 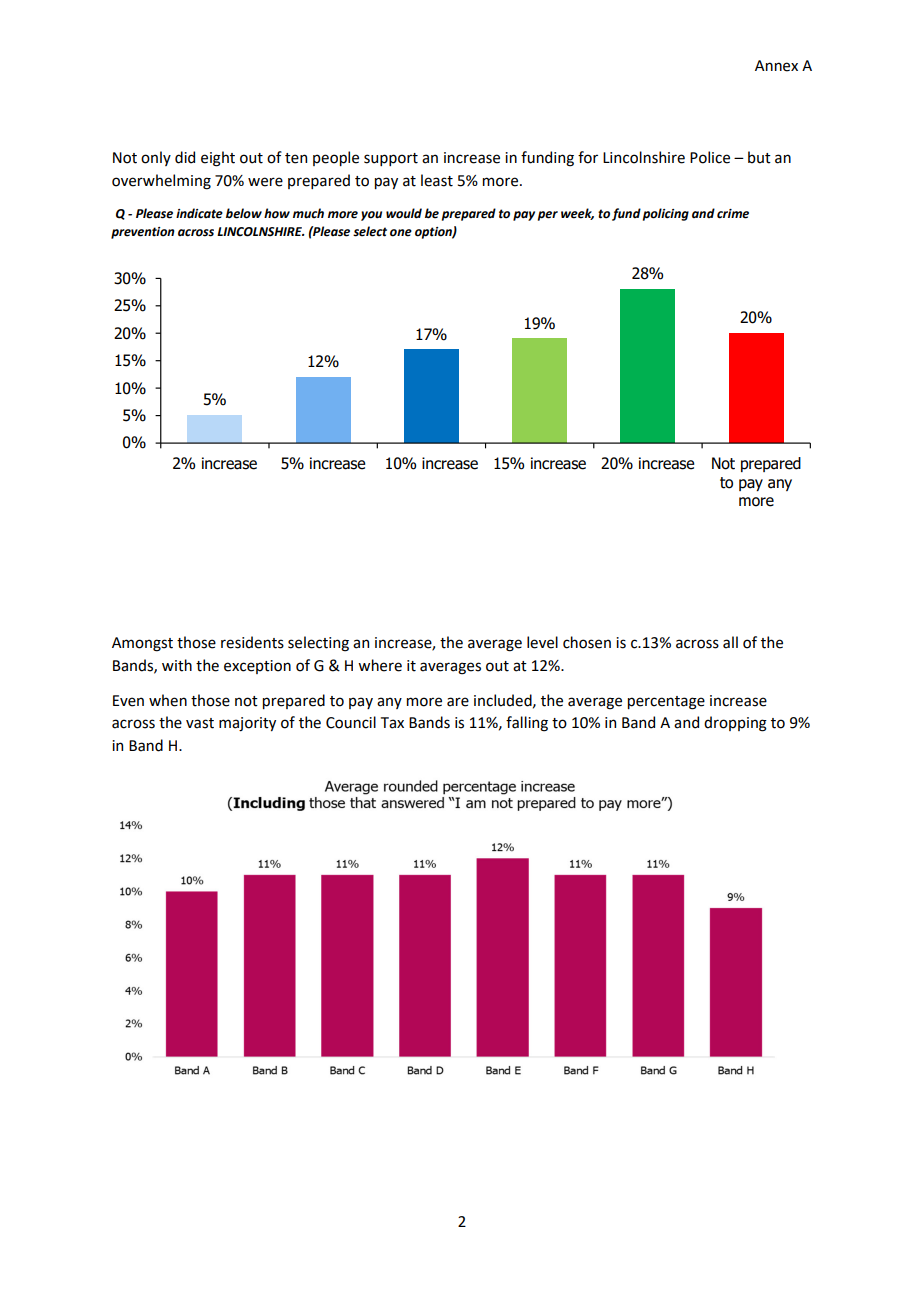 What do you see at coordinates (199, 213) in the screenshot?
I see `indicate` at bounding box center [199, 213].
